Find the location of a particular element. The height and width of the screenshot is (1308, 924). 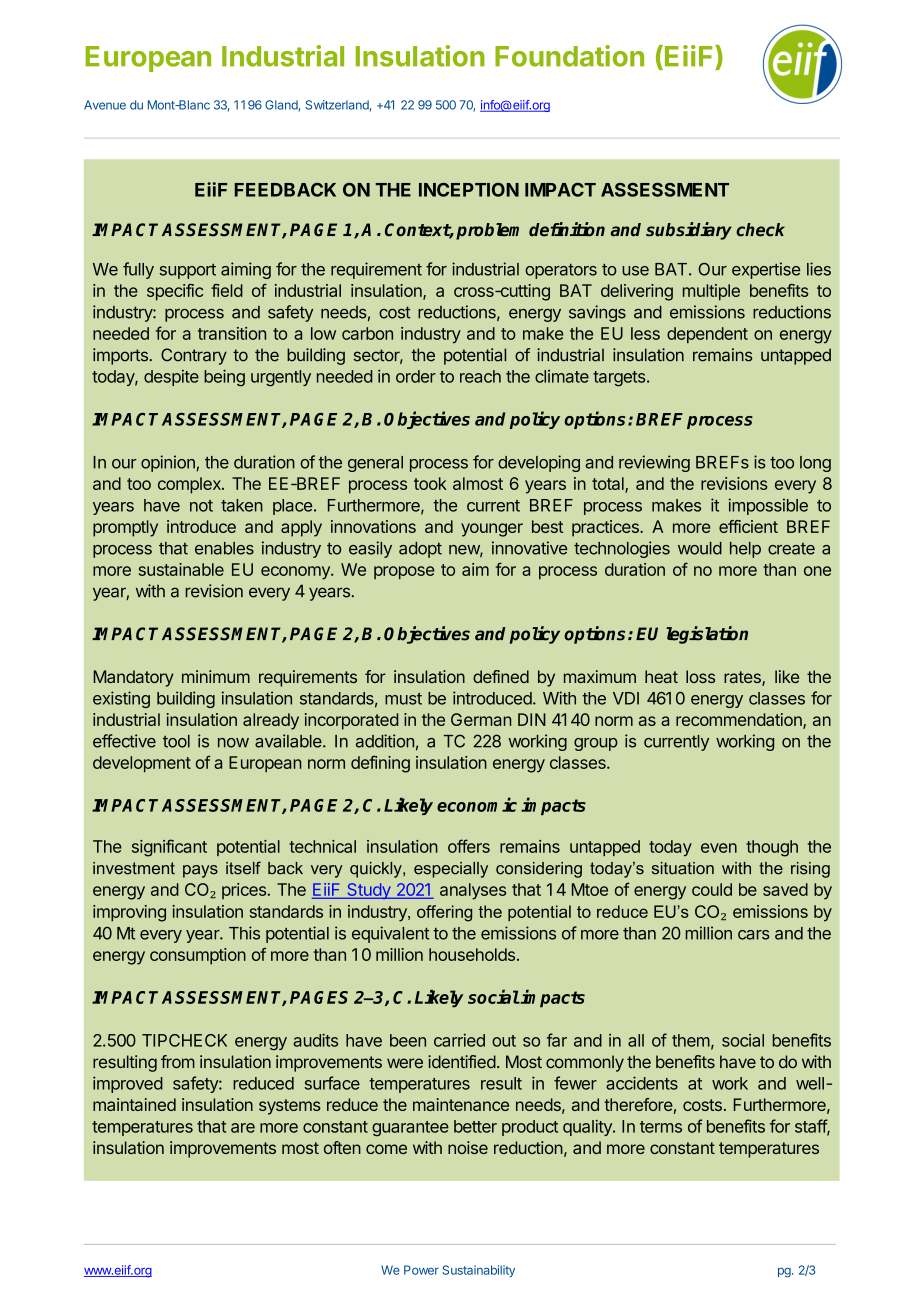

Sustainability is located at coordinates (478, 1271).
